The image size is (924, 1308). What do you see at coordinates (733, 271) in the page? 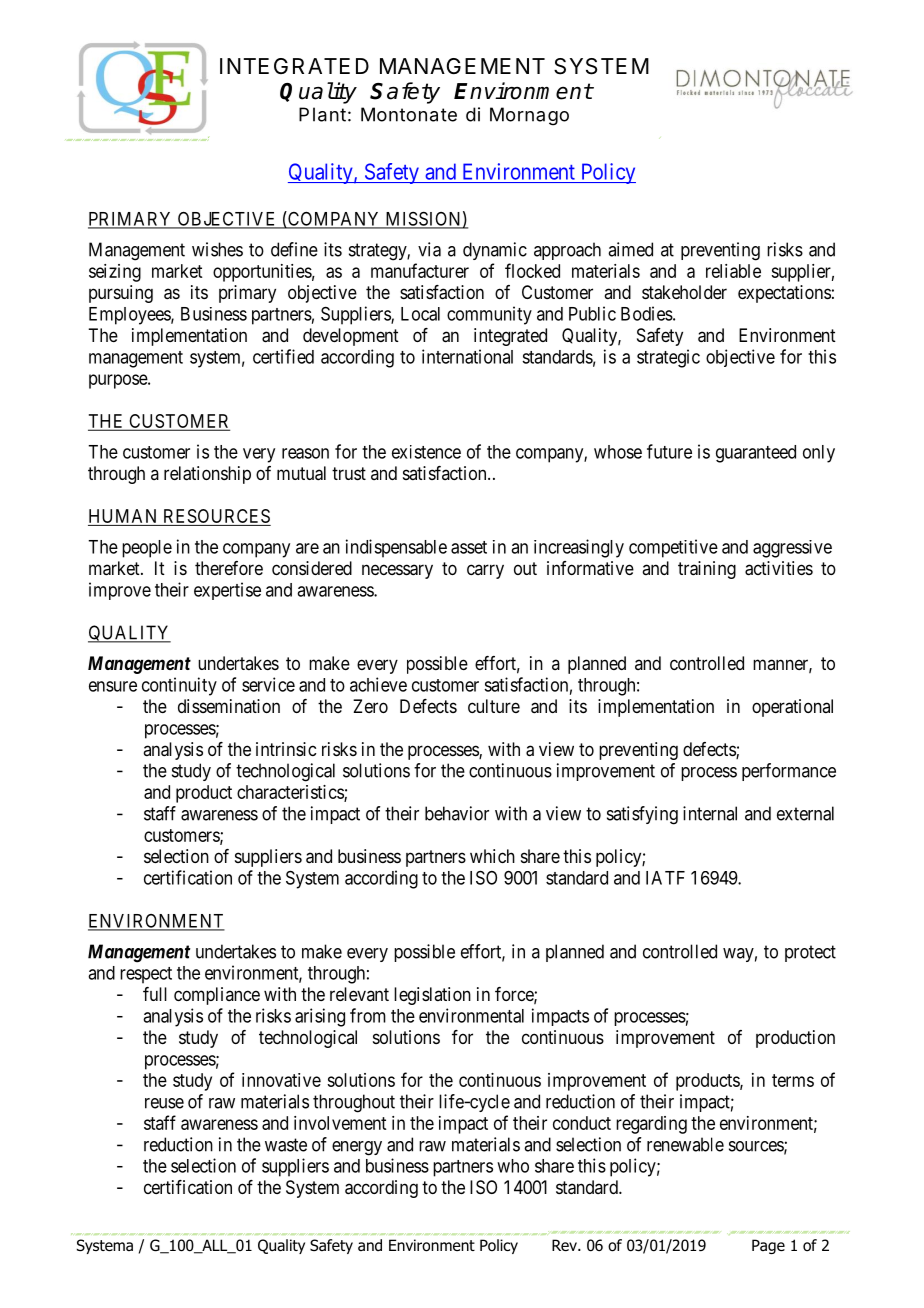
I see `reliable` at bounding box center [733, 271].
